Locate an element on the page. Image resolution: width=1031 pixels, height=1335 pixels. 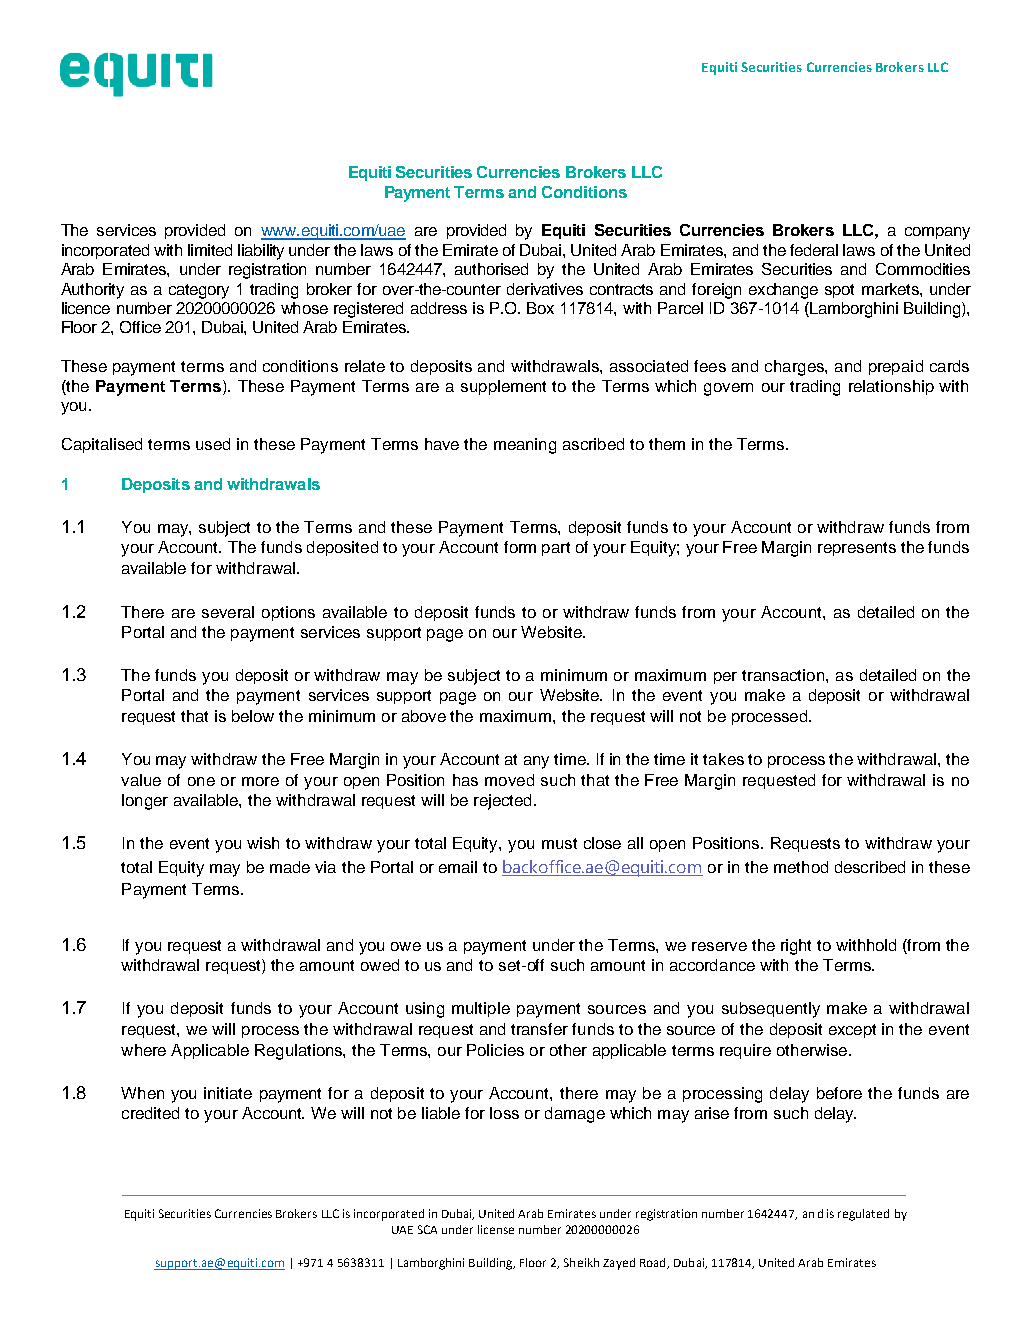
several is located at coordinates (228, 612).
